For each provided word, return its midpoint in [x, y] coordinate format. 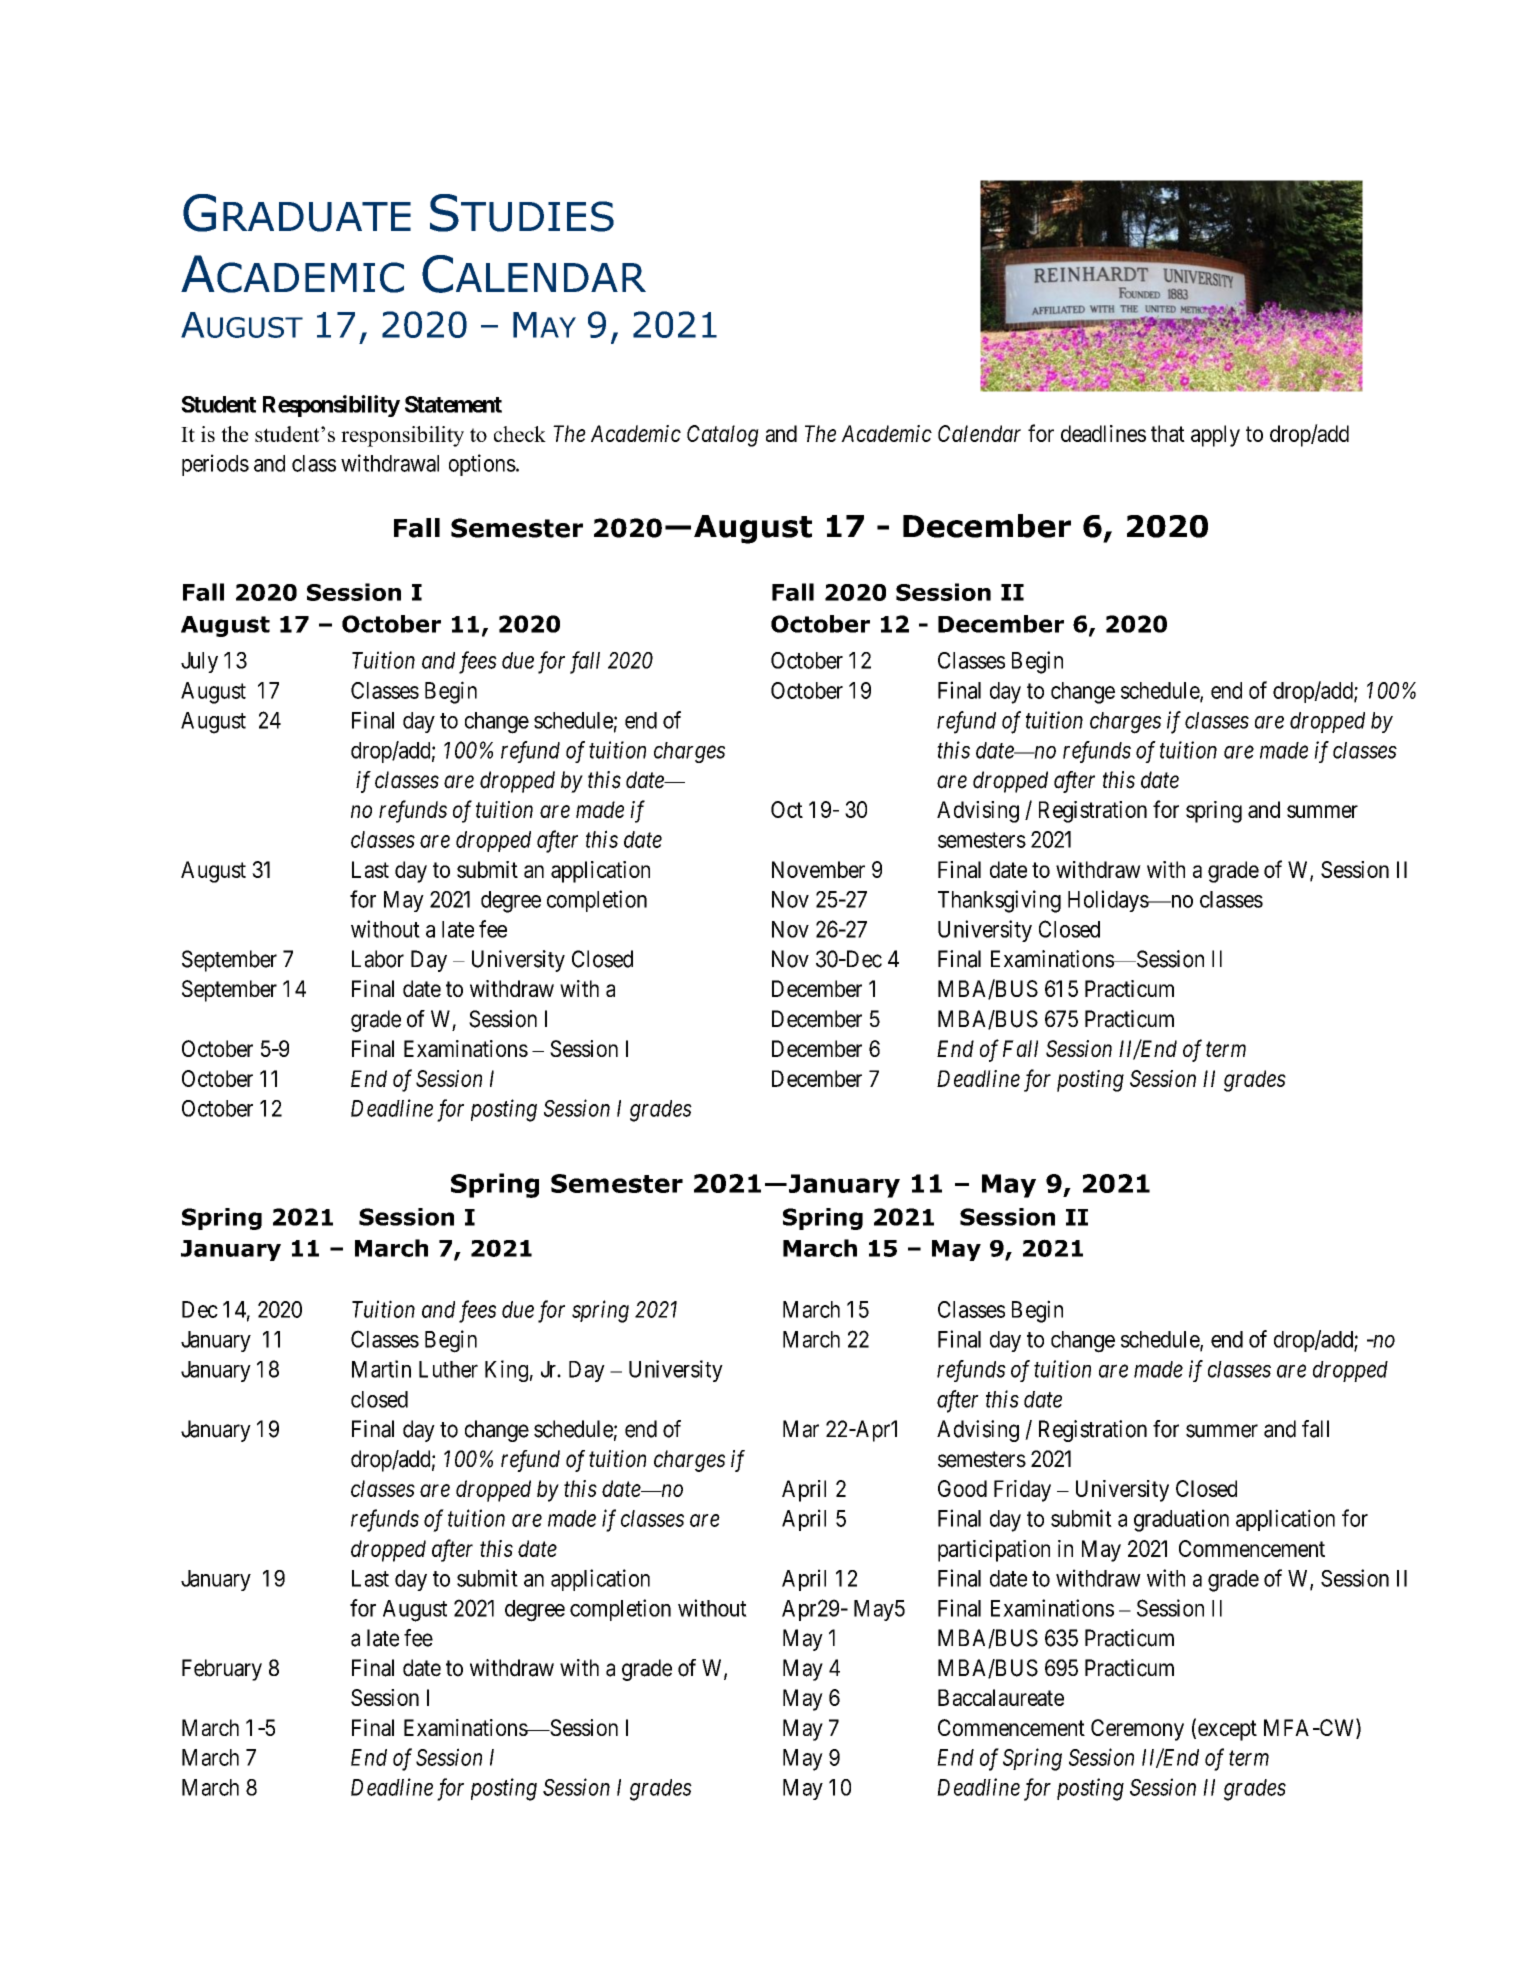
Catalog [723, 436]
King [506, 1371]
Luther [448, 1369]
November [818, 869]
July [199, 662]
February [222, 1670]
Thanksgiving [999, 901]
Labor [378, 959]
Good [962, 1488]
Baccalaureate [1001, 1697]
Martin [381, 1369]
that [1168, 433]
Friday [1022, 1491]
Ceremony [1137, 1730]
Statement [453, 404]
